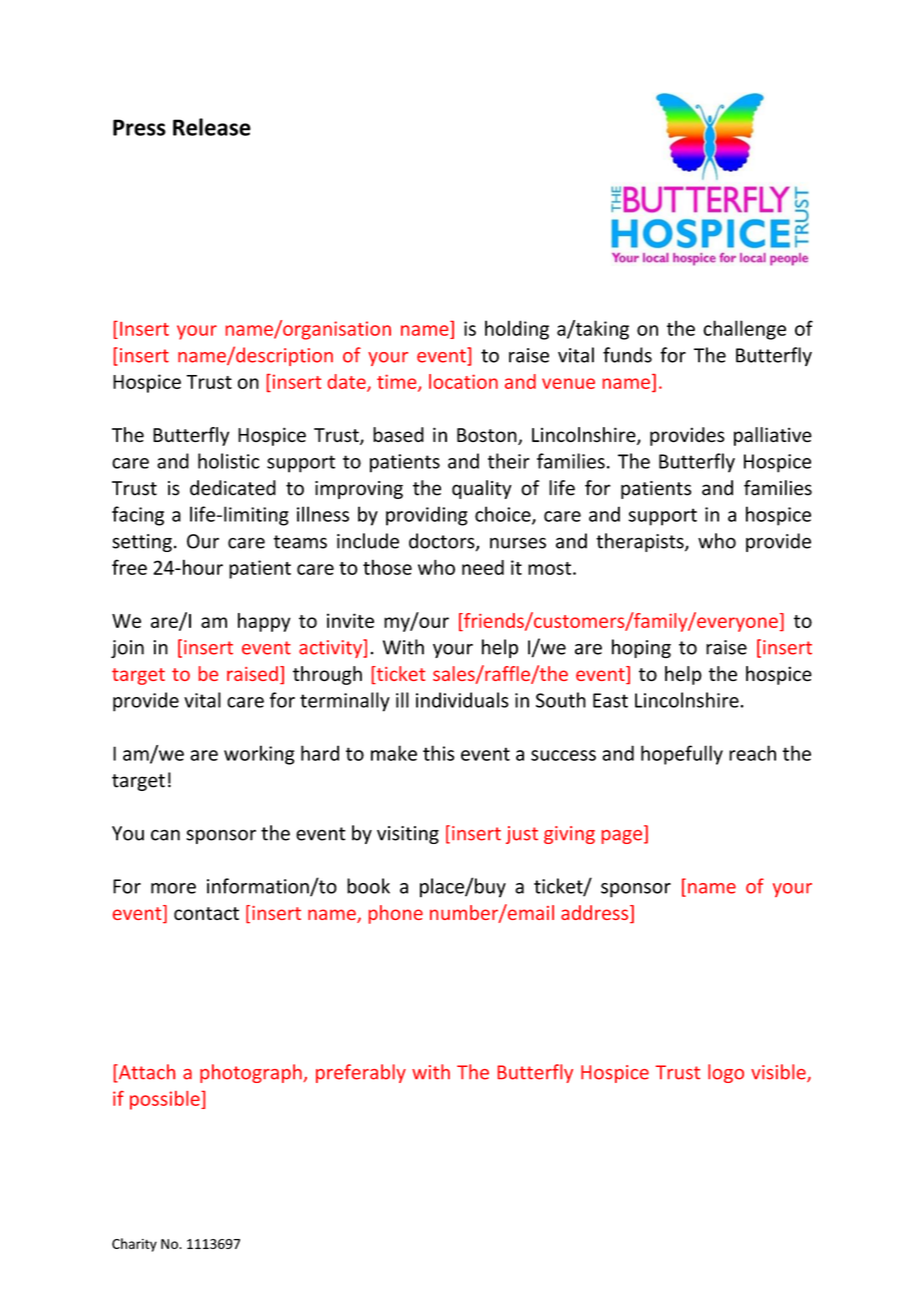 This page has height=1308, width=924. I want to click on phone, so click(396, 914).
